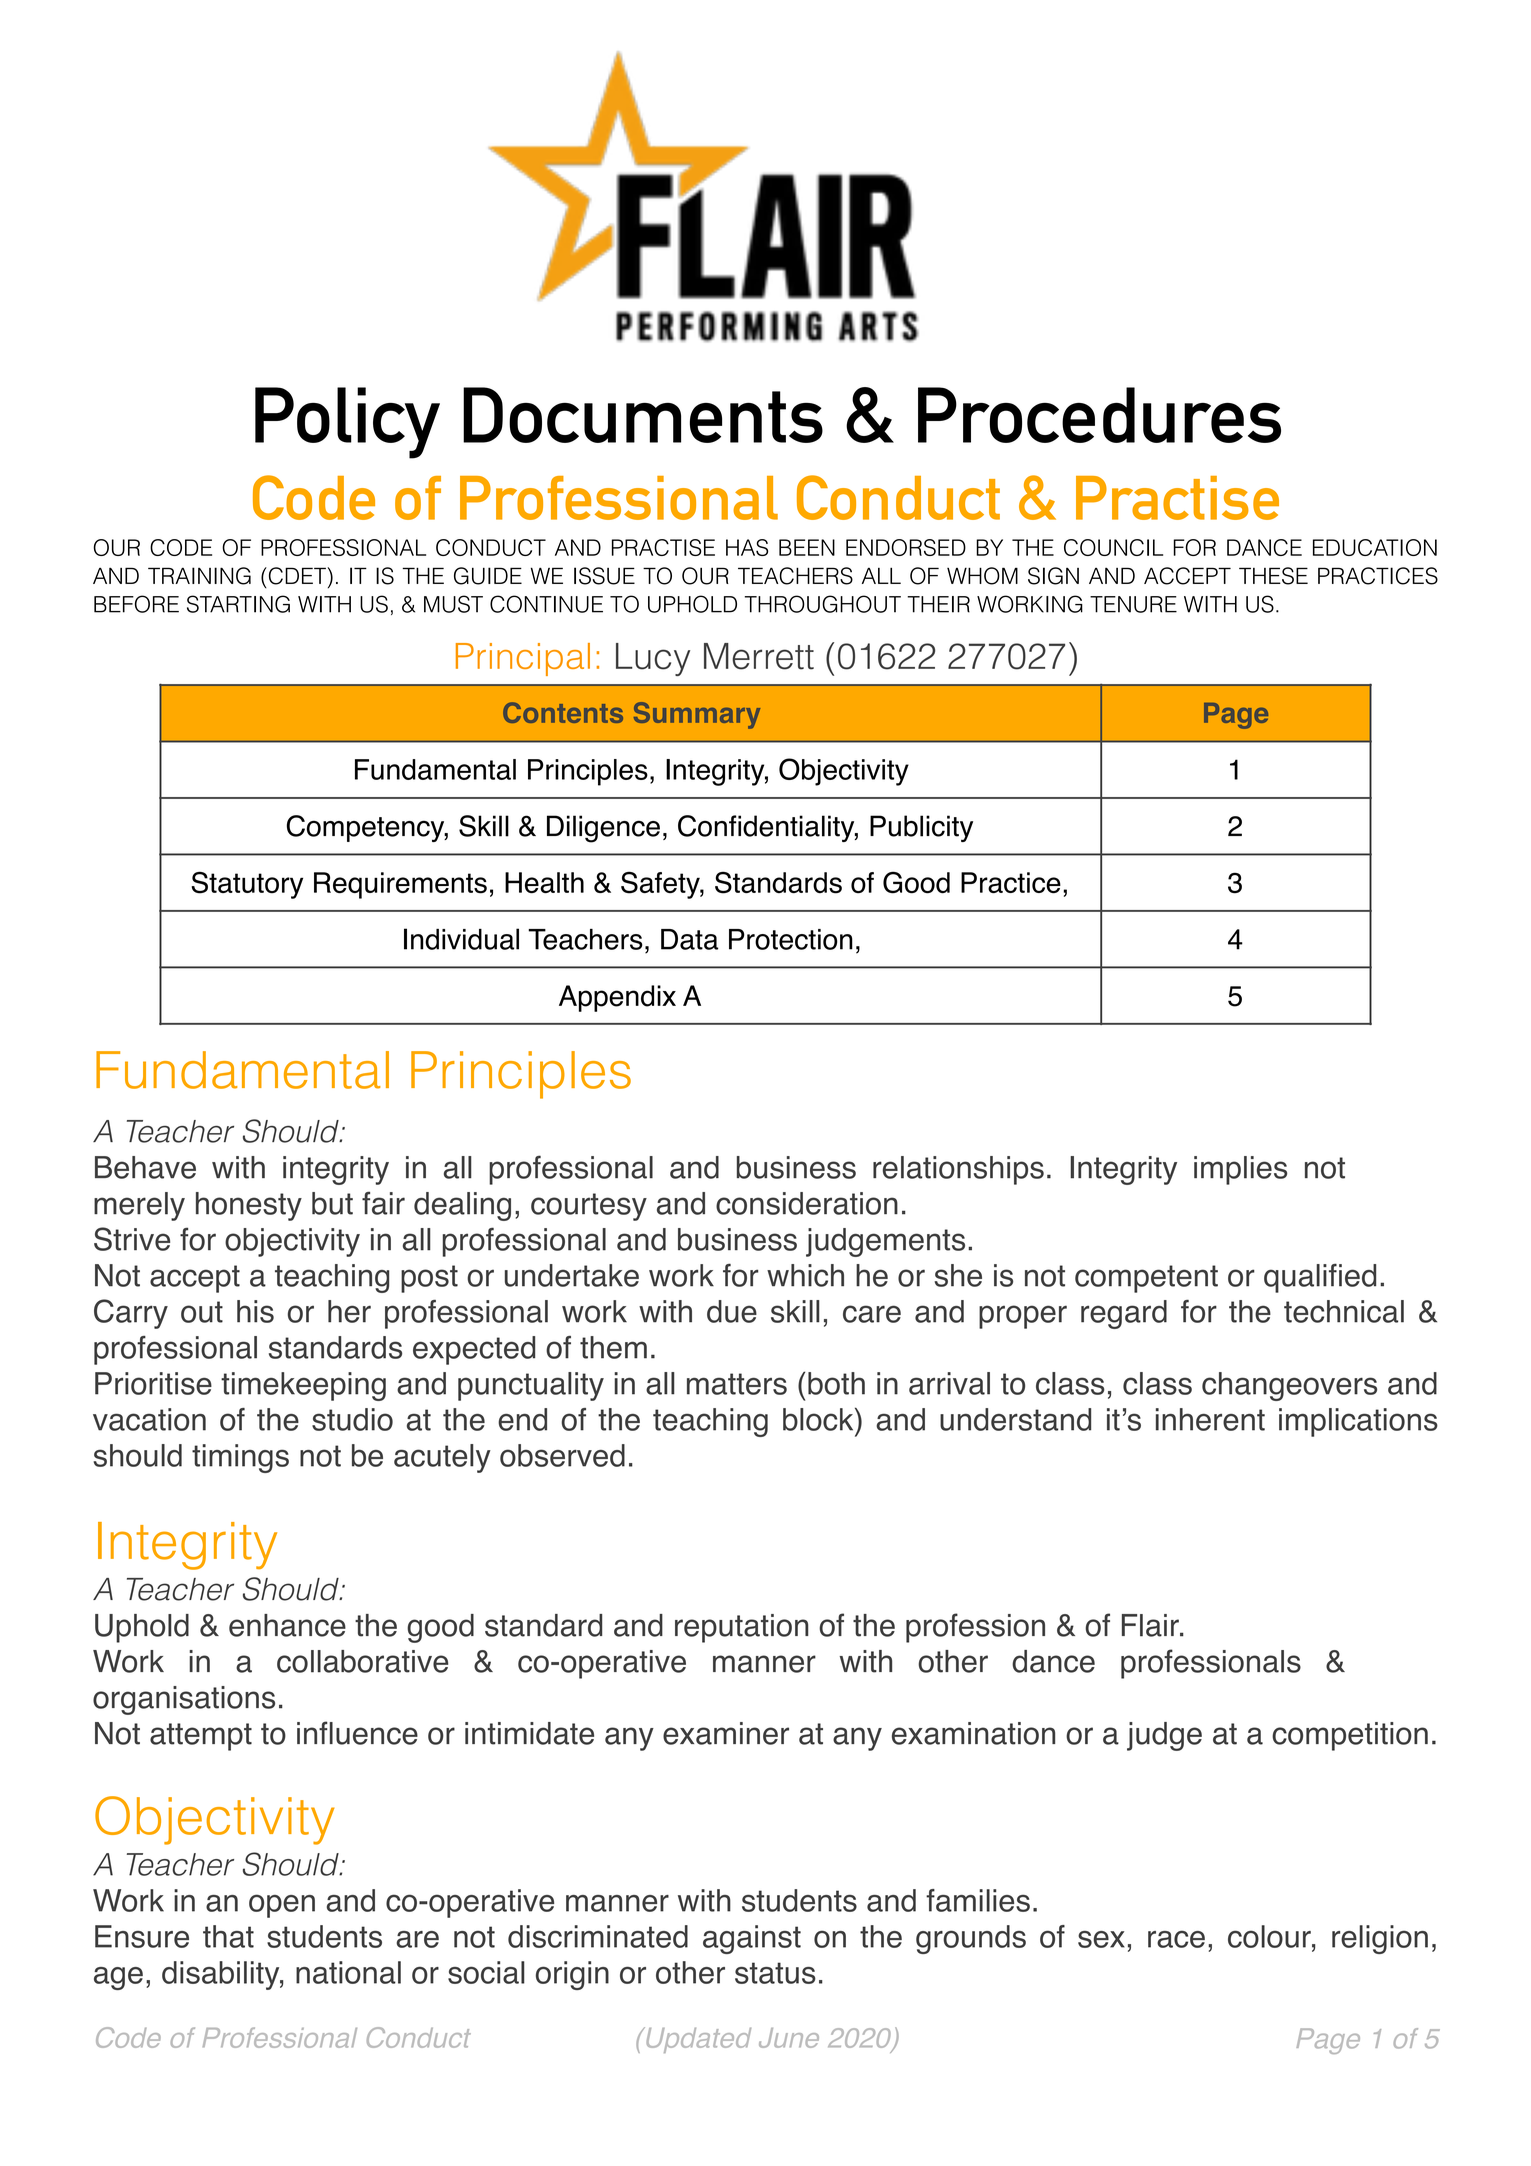 The width and height of the screenshot is (1531, 2166). What do you see at coordinates (362, 1661) in the screenshot?
I see `collaborative` at bounding box center [362, 1661].
